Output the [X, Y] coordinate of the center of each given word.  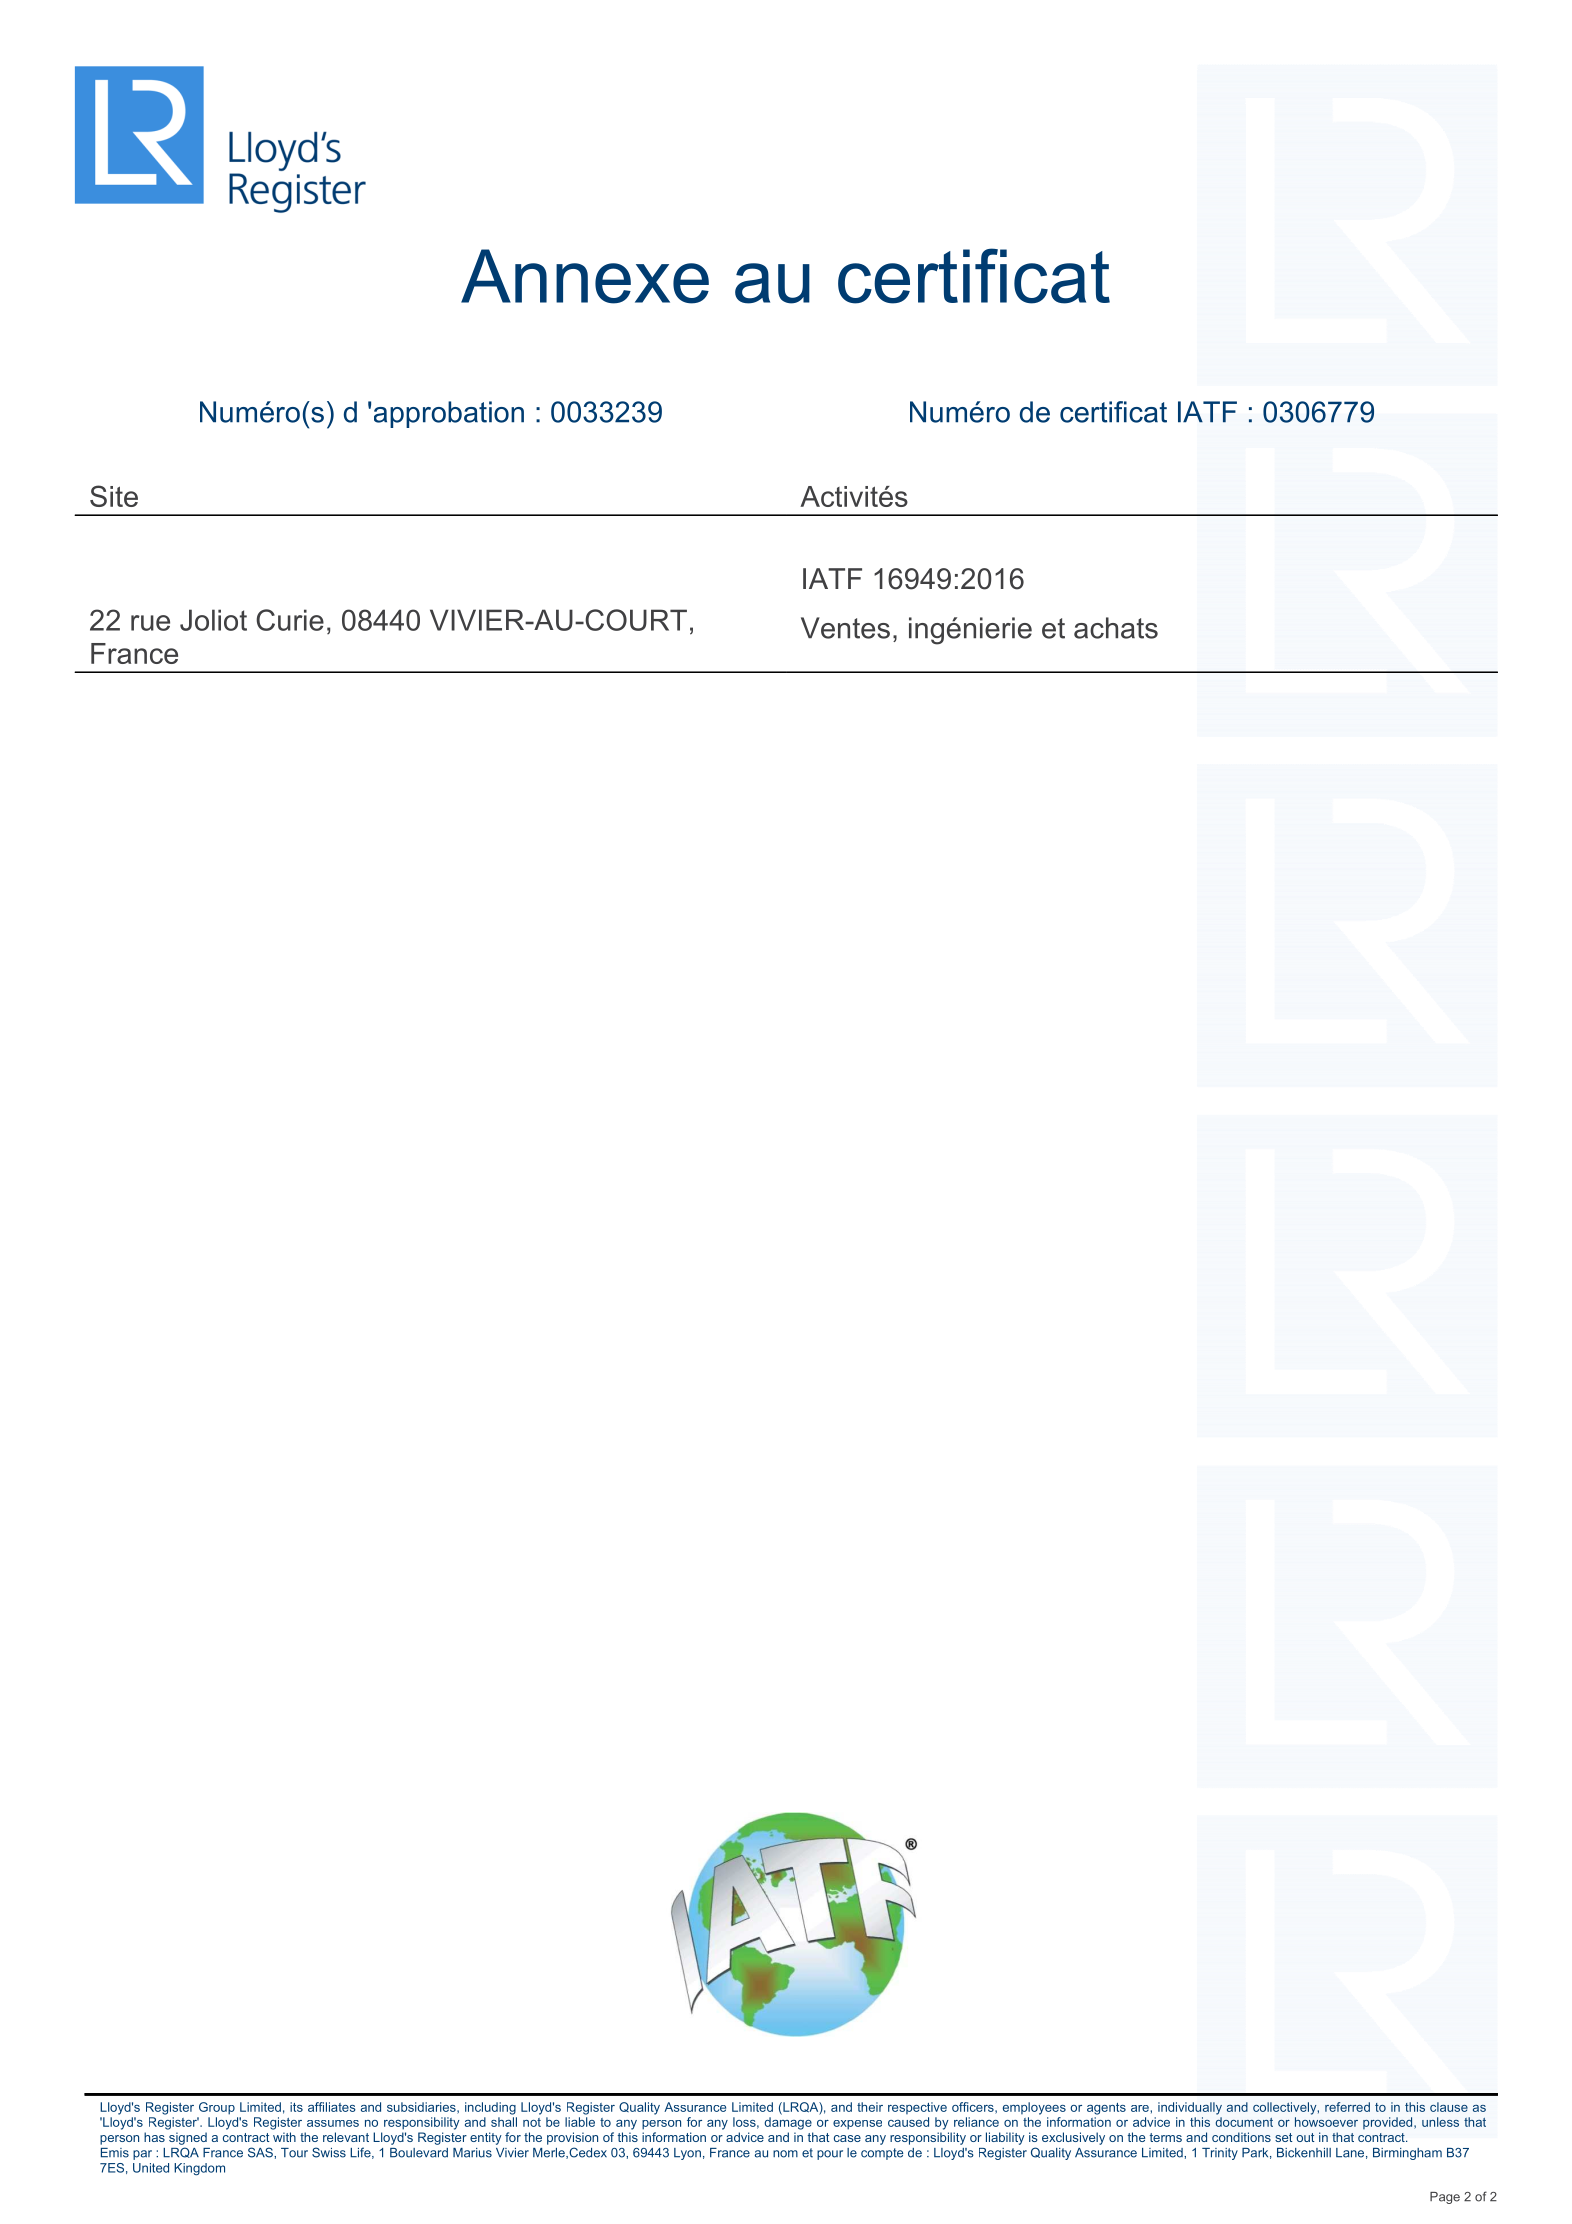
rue [150, 623]
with [284, 2137]
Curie [290, 620]
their [870, 2107]
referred [1347, 2107]
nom [785, 2154]
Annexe [585, 276]
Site [114, 496]
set [1283, 2137]
